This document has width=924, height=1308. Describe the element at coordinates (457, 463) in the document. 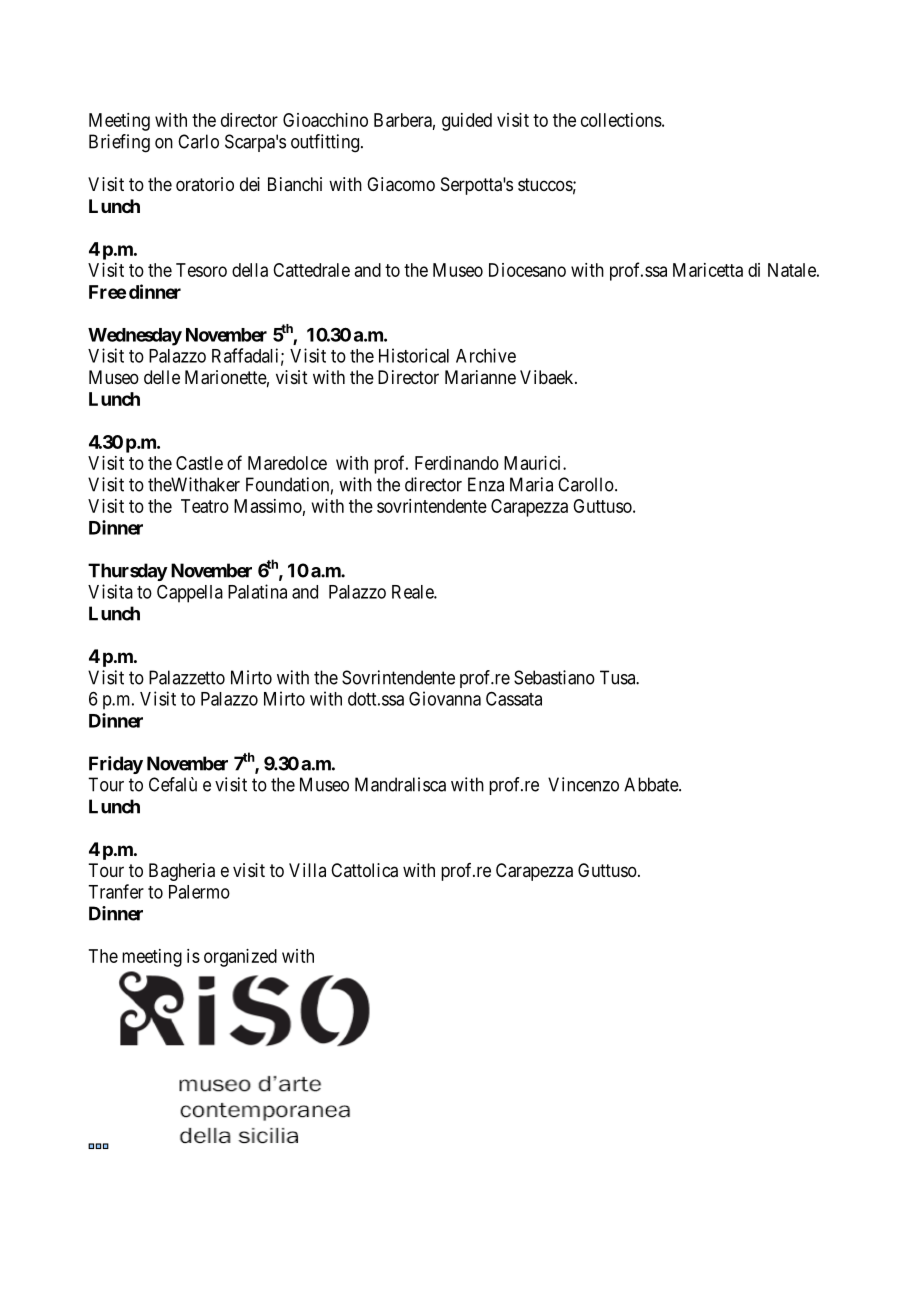

I see `Ferdinando` at that location.
